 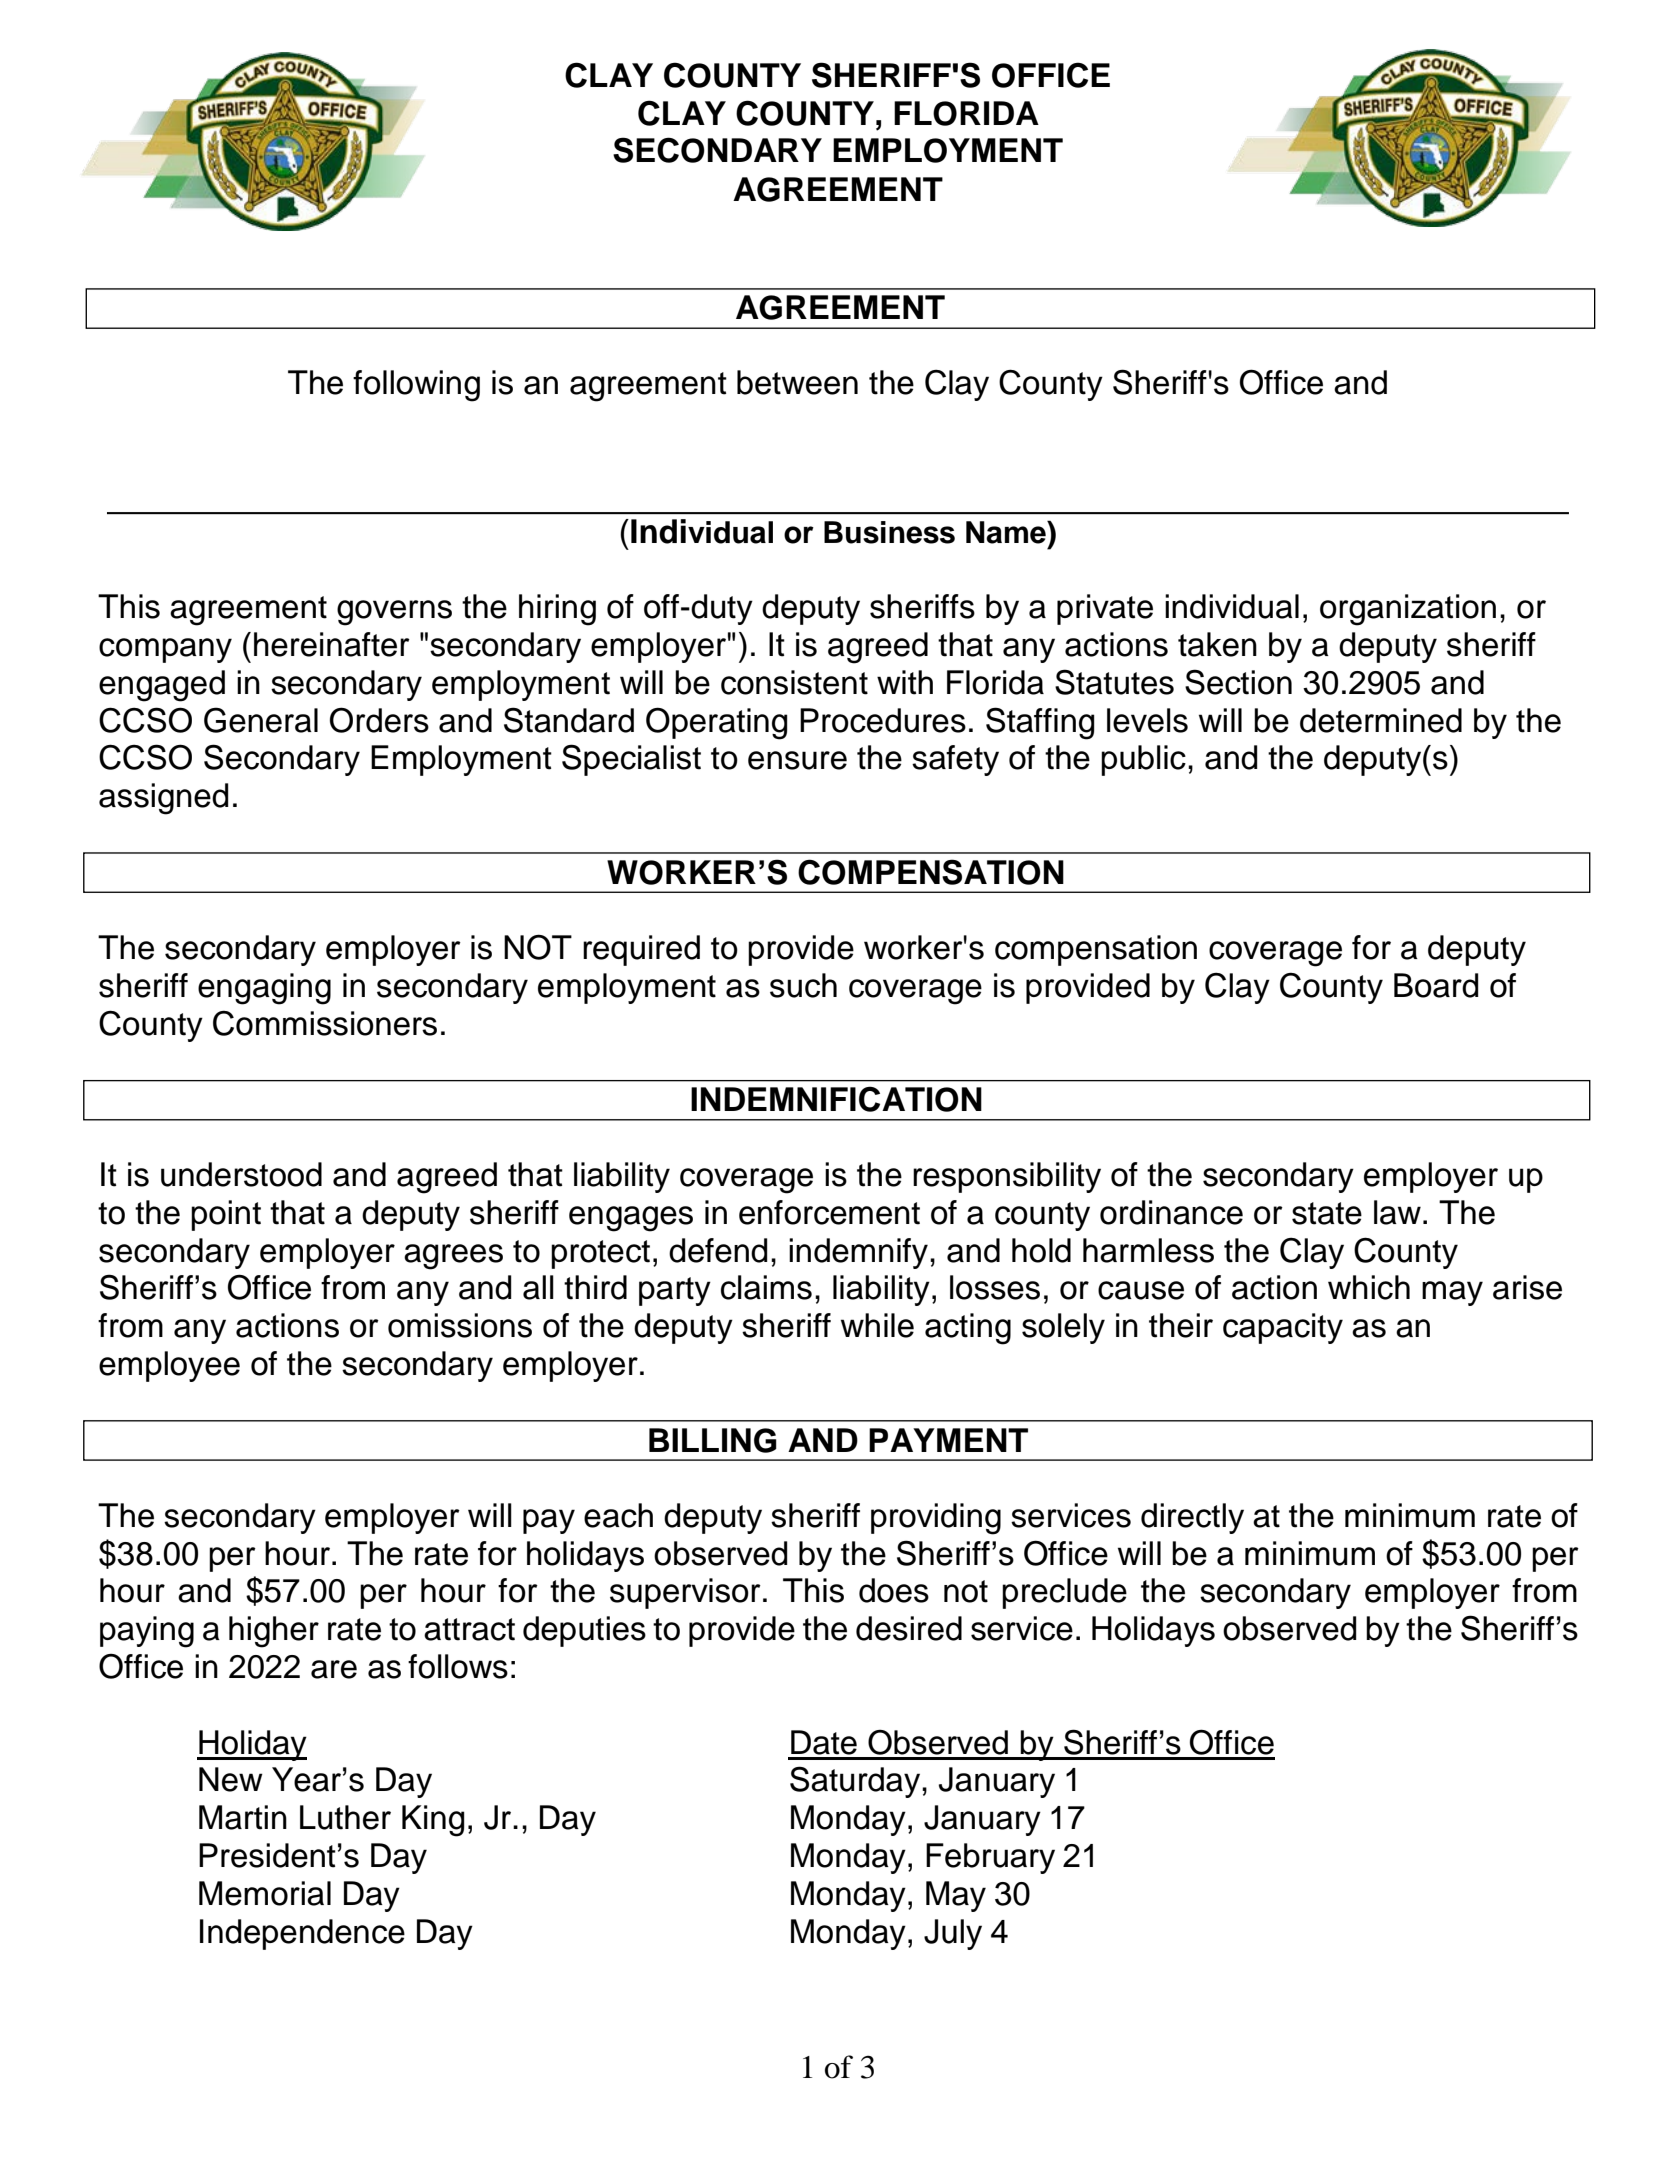 What do you see at coordinates (265, 1893) in the document?
I see `Memorial` at bounding box center [265, 1893].
